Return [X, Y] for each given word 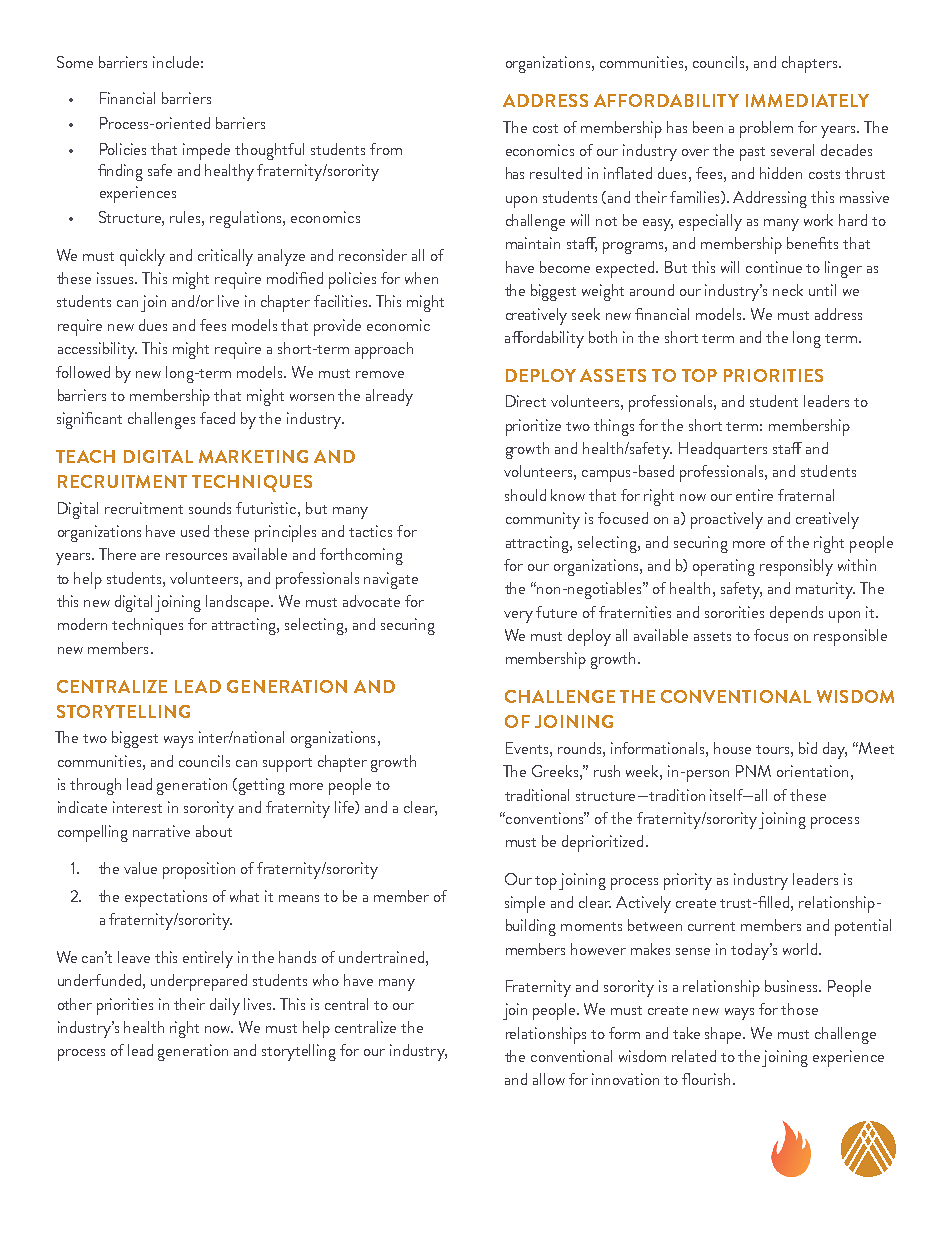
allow [549, 1079]
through [95, 786]
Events [528, 748]
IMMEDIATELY [807, 100]
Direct [526, 401]
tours [774, 749]
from [386, 149]
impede [206, 151]
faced [217, 418]
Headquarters [723, 450]
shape [725, 1035]
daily [225, 1006]
